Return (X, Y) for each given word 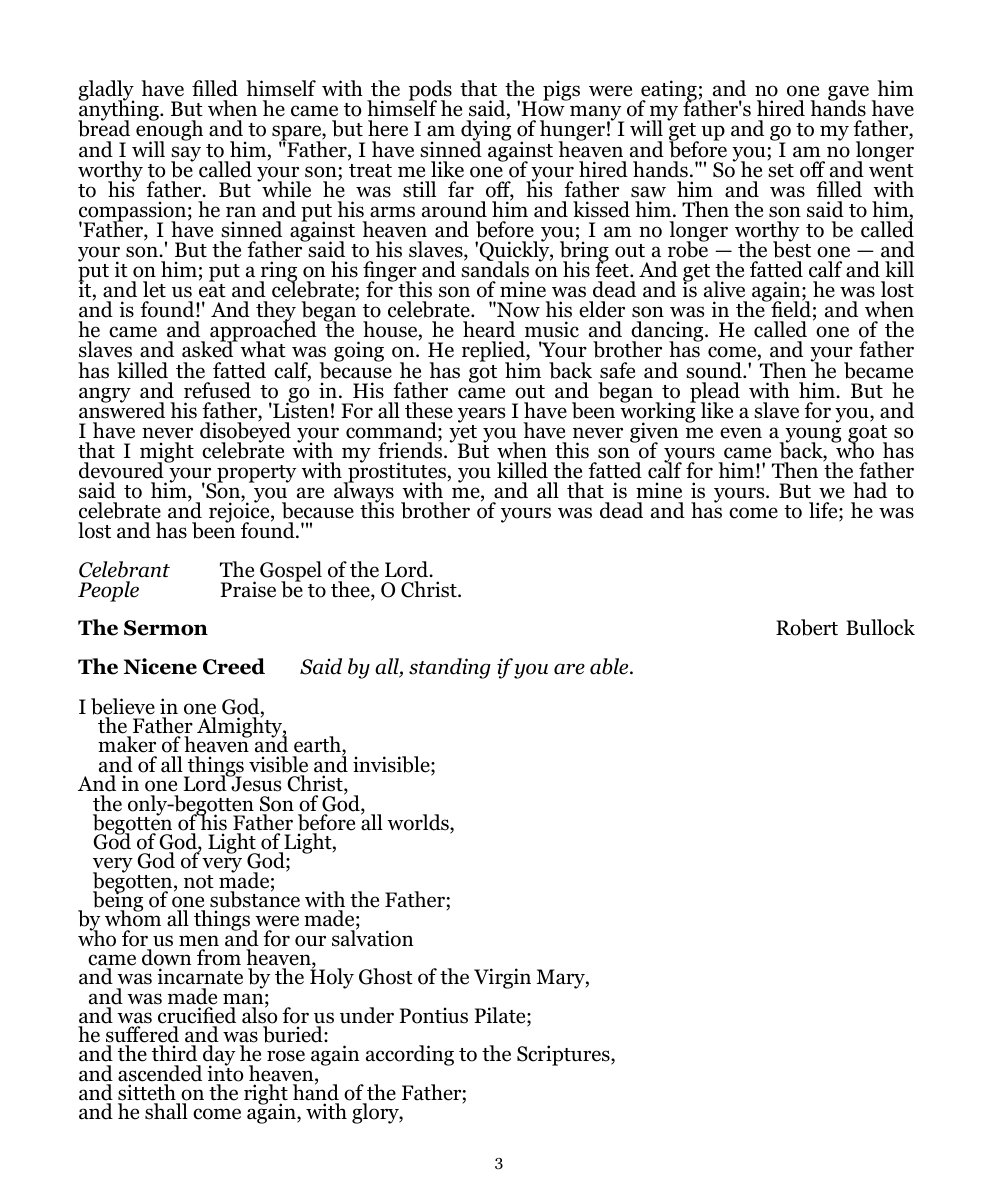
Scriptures (564, 1055)
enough (169, 131)
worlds (419, 823)
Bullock (880, 627)
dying (486, 131)
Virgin (502, 978)
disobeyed (245, 432)
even (741, 433)
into (225, 1072)
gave (848, 94)
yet (463, 435)
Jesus (255, 783)
